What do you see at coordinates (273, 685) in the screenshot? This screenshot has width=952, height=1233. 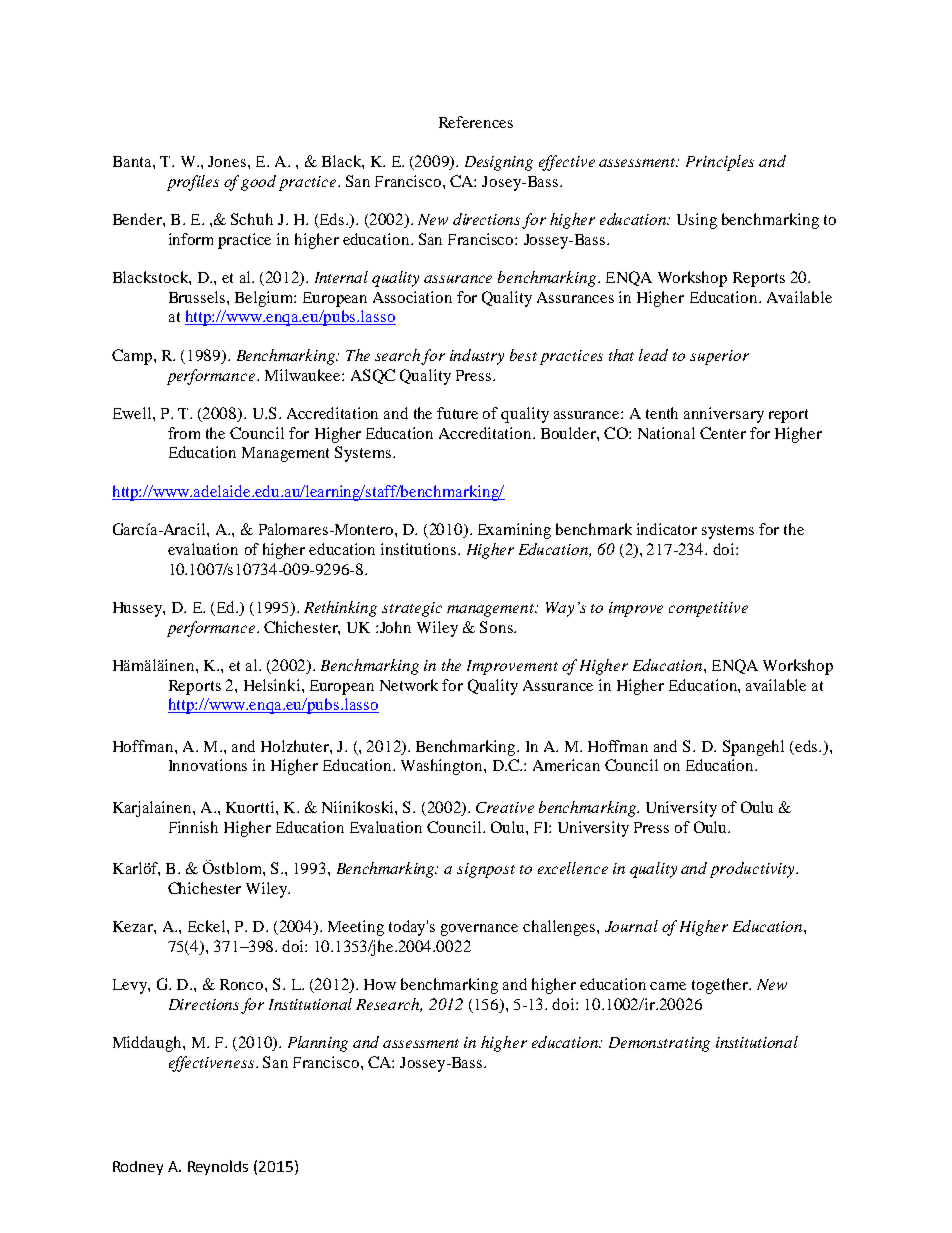 I see `Helsinki` at bounding box center [273, 685].
